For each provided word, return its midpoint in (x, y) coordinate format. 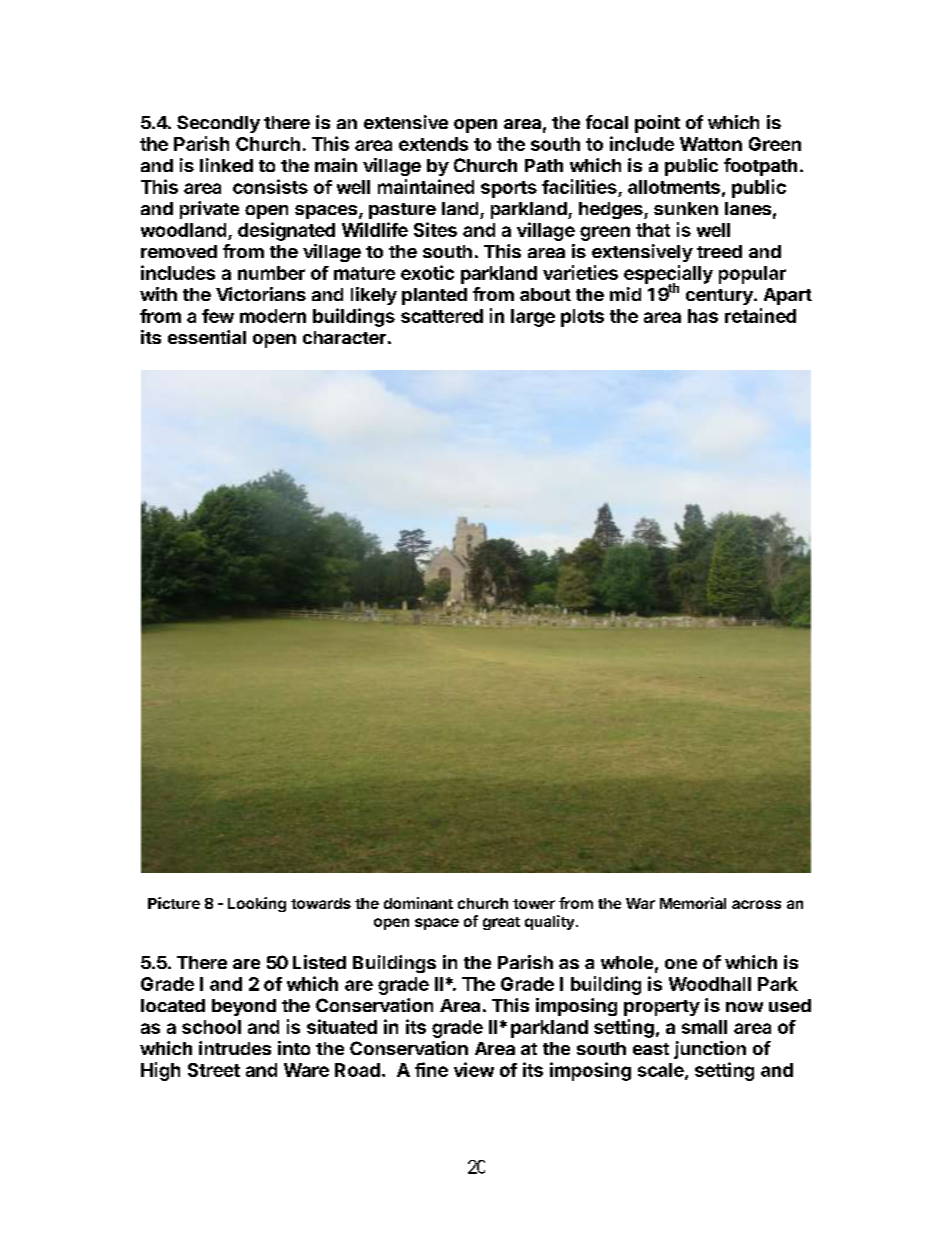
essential (207, 337)
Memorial (693, 903)
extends (433, 144)
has (703, 316)
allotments (674, 187)
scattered (442, 316)
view (474, 1069)
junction (710, 1050)
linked (226, 165)
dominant (418, 903)
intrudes (235, 1048)
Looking (257, 904)
